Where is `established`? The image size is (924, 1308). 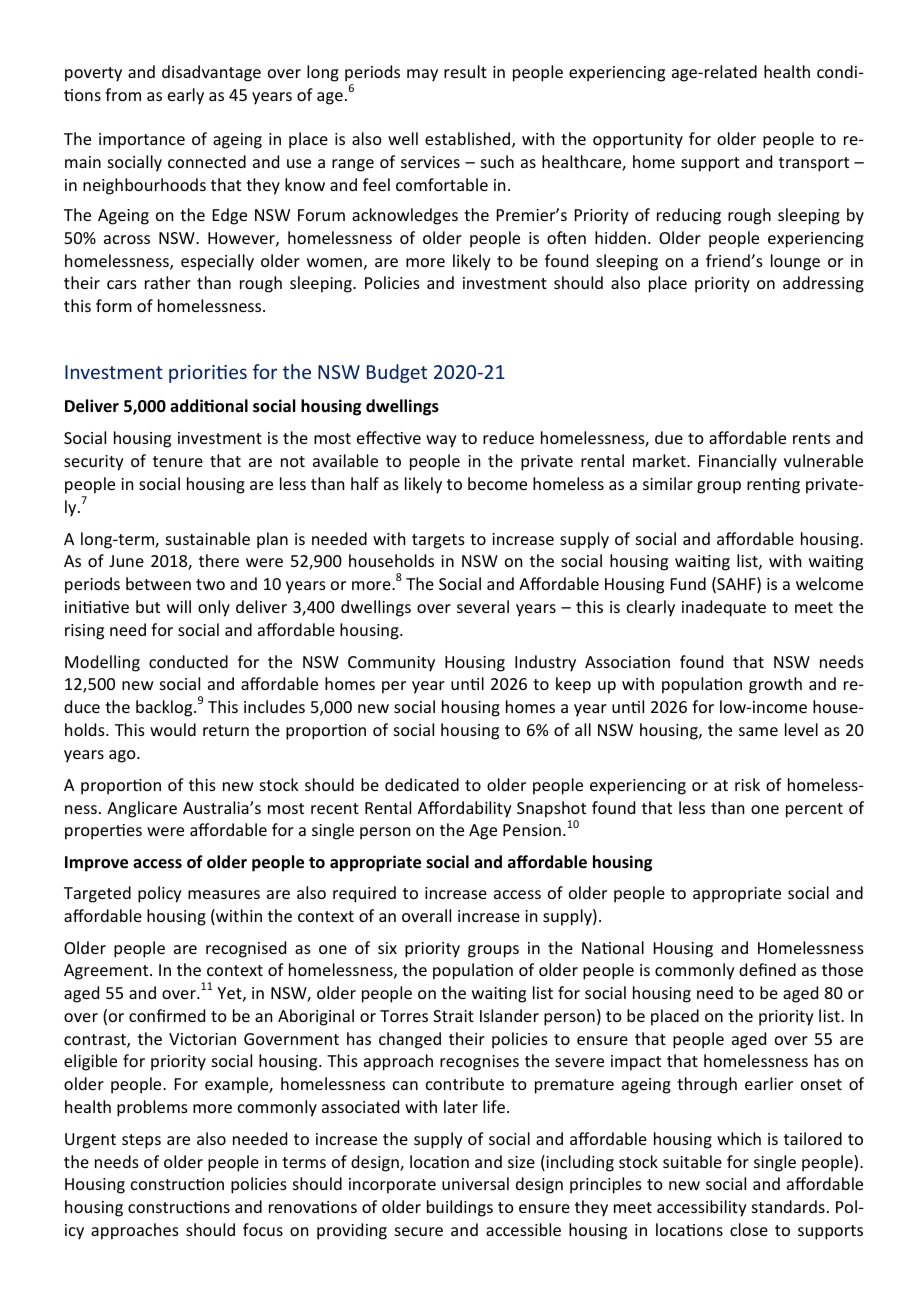
established is located at coordinates (469, 140).
